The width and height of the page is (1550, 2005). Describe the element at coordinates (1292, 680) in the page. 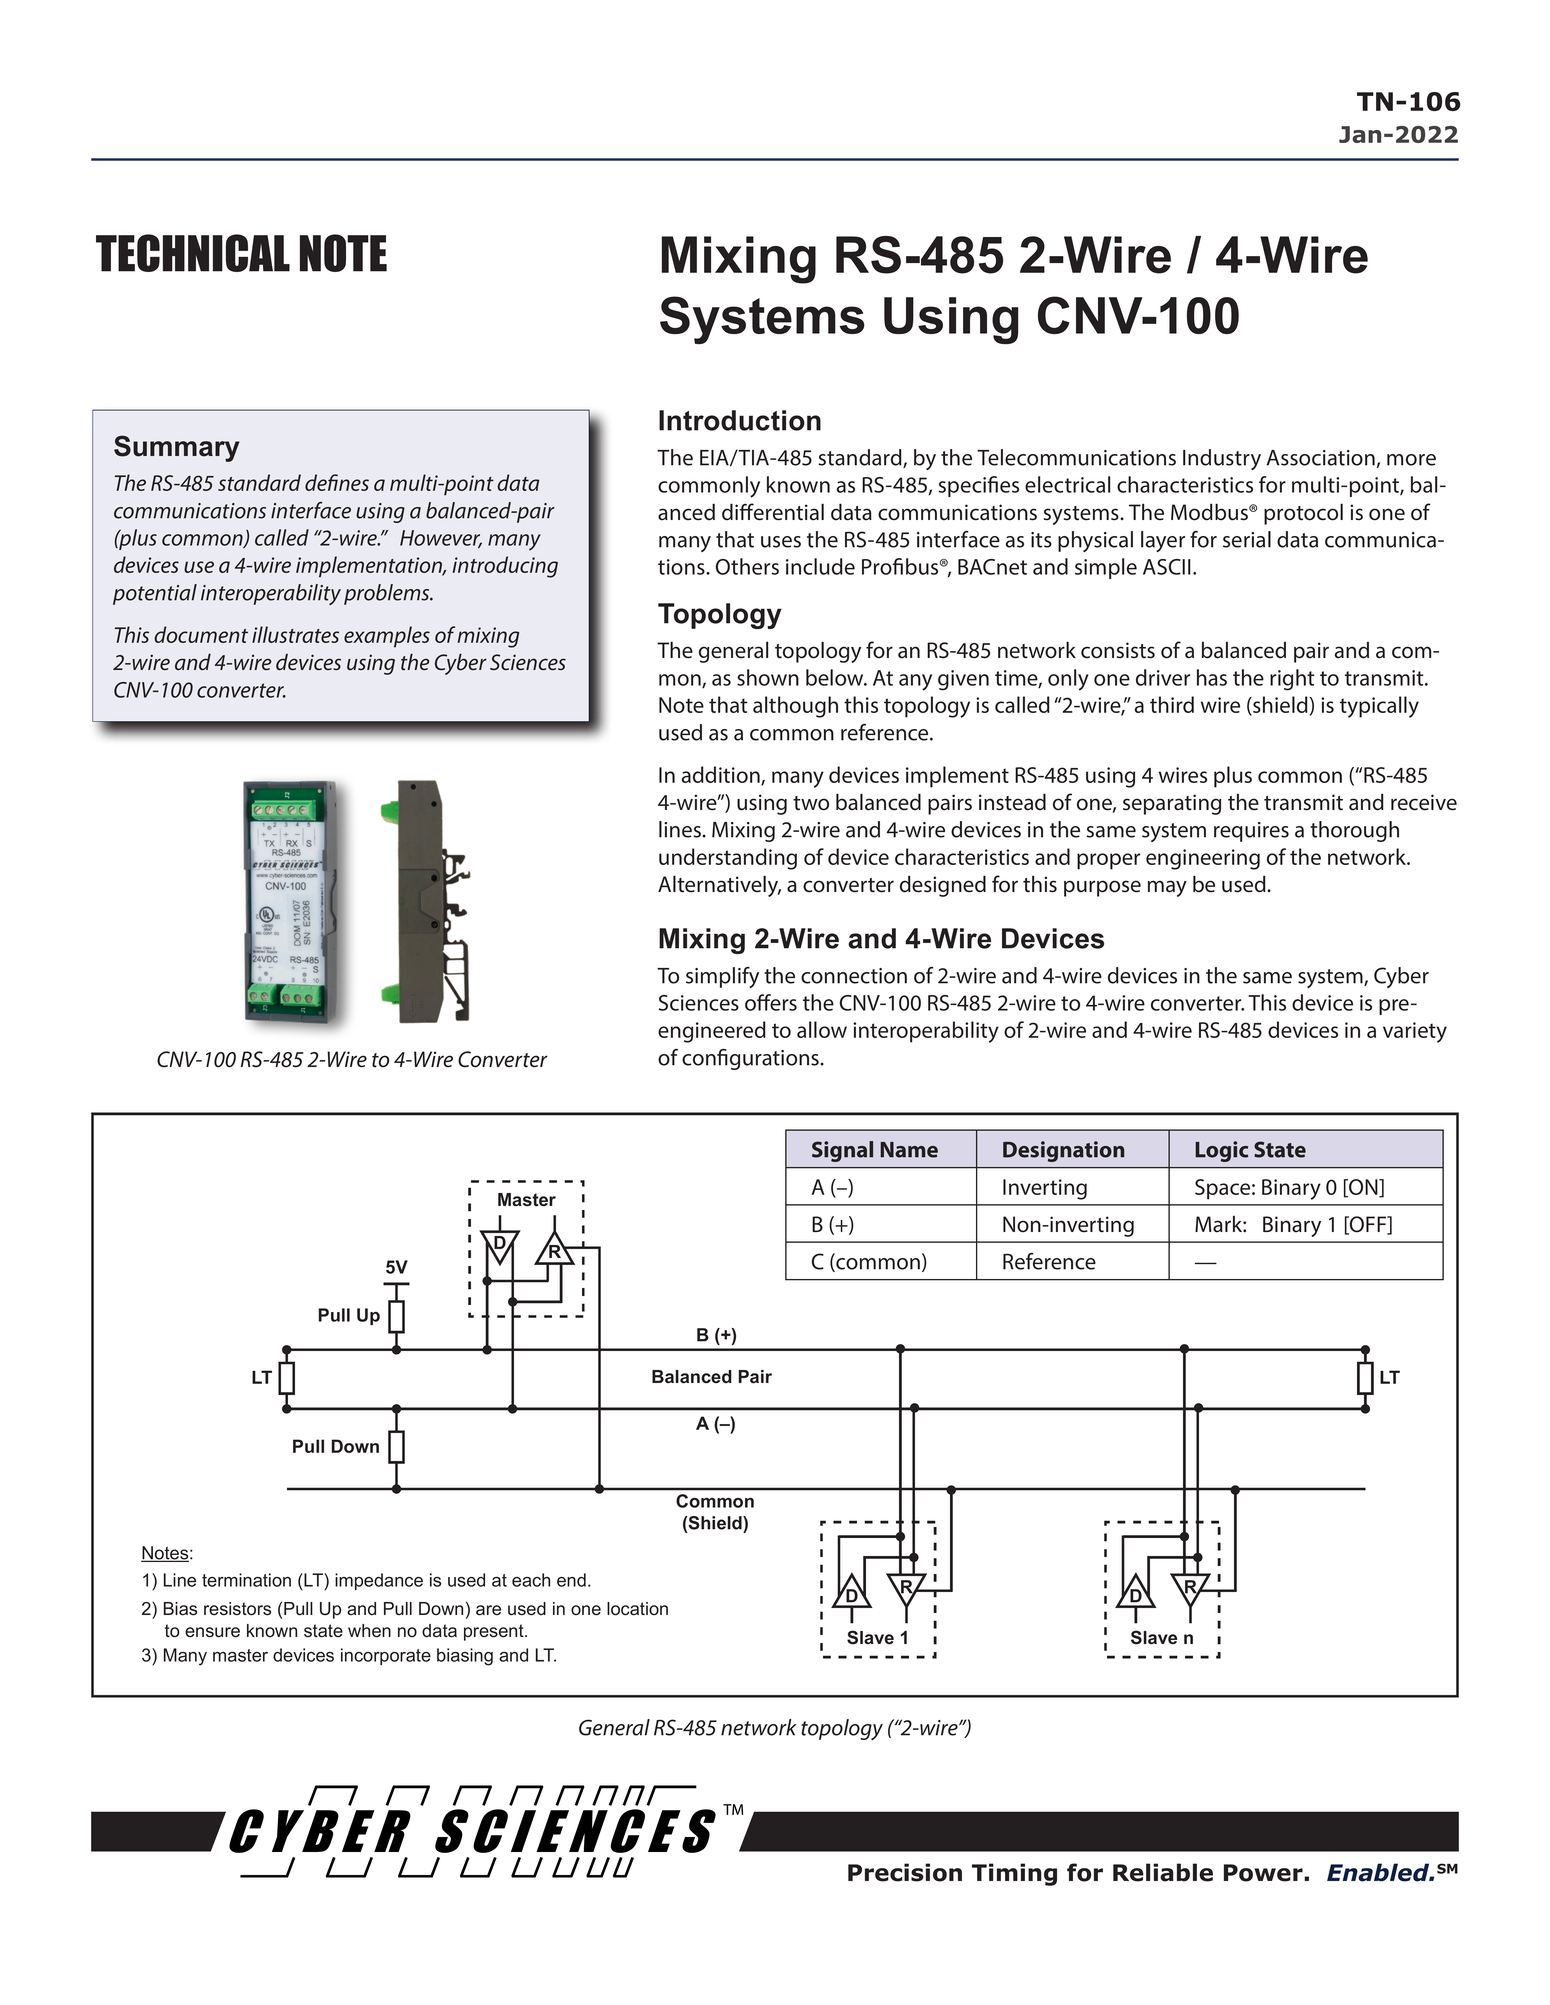

I see `right` at that location.
